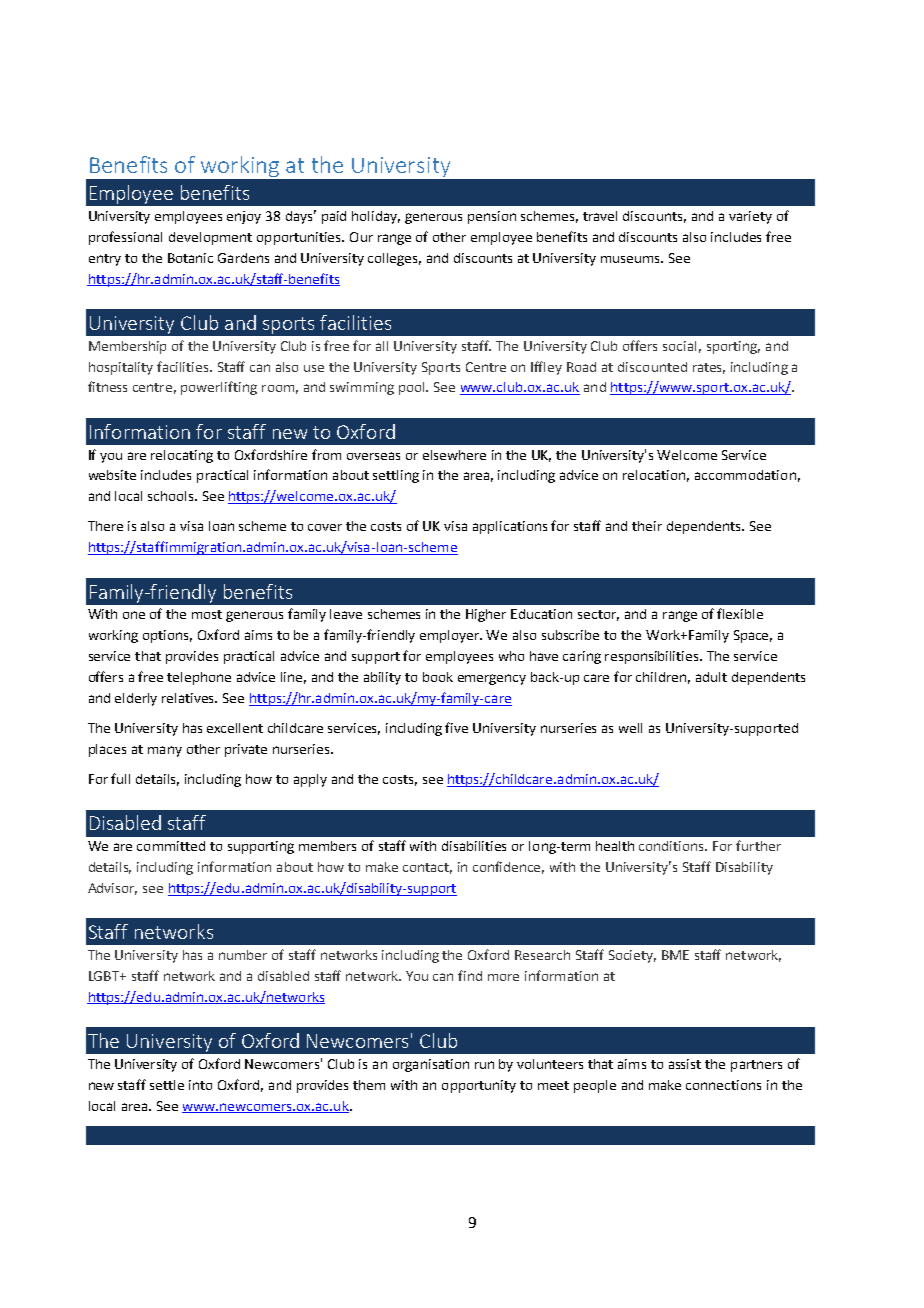 The height and width of the screenshot is (1308, 924). I want to click on accommodation, so click(745, 475).
